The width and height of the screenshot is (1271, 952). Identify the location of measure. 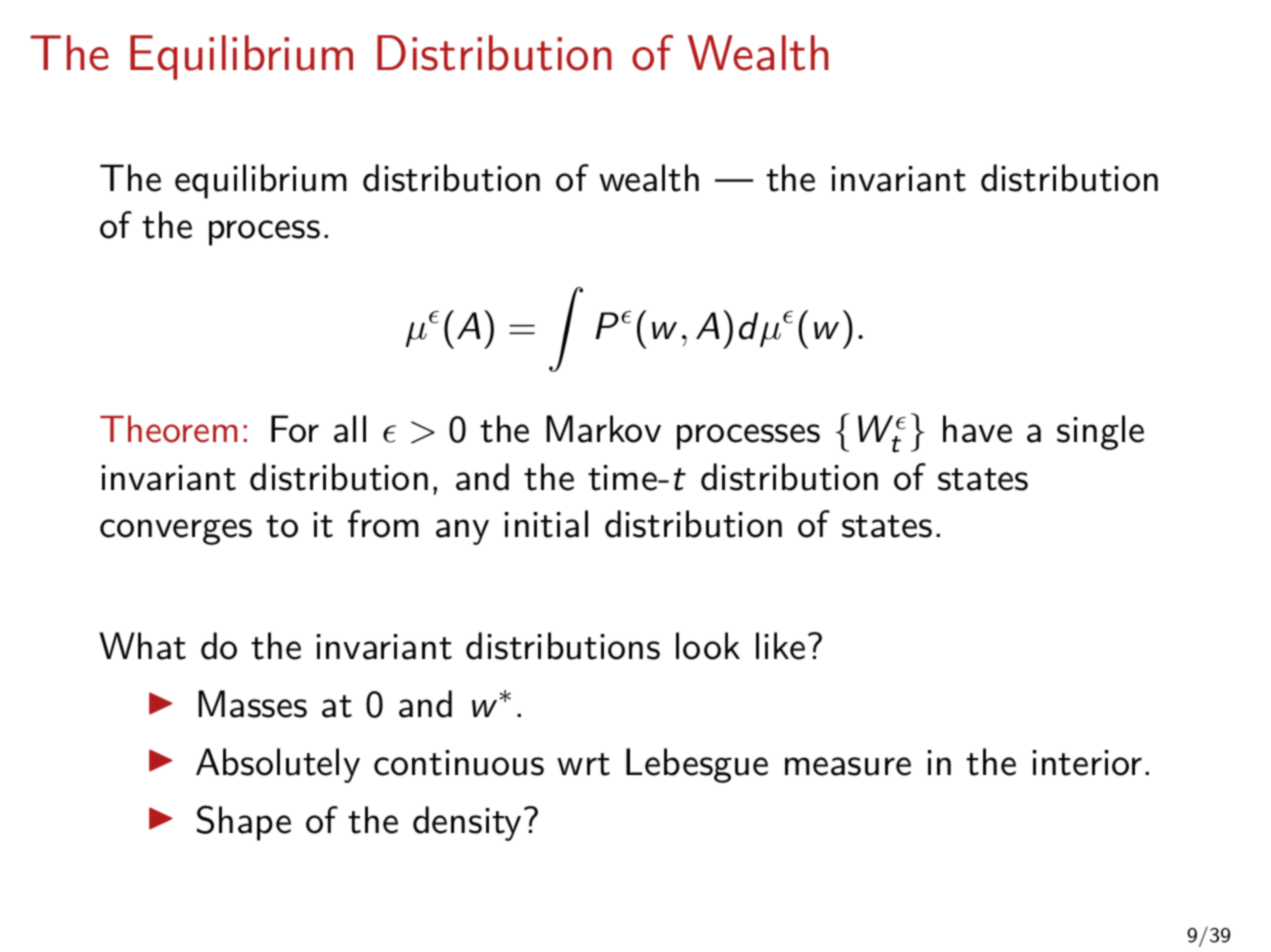
(848, 766).
